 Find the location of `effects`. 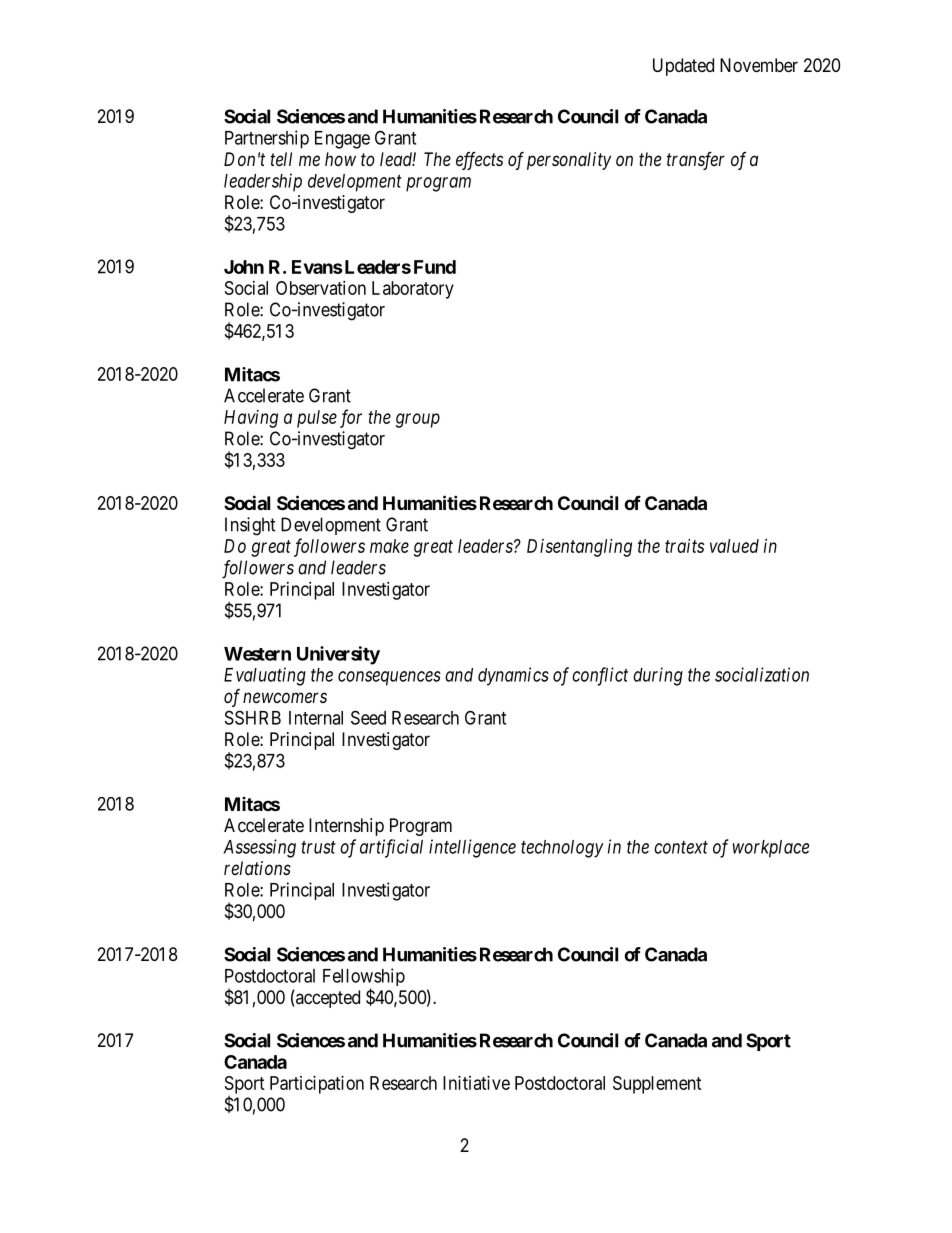

effects is located at coordinates (479, 161).
